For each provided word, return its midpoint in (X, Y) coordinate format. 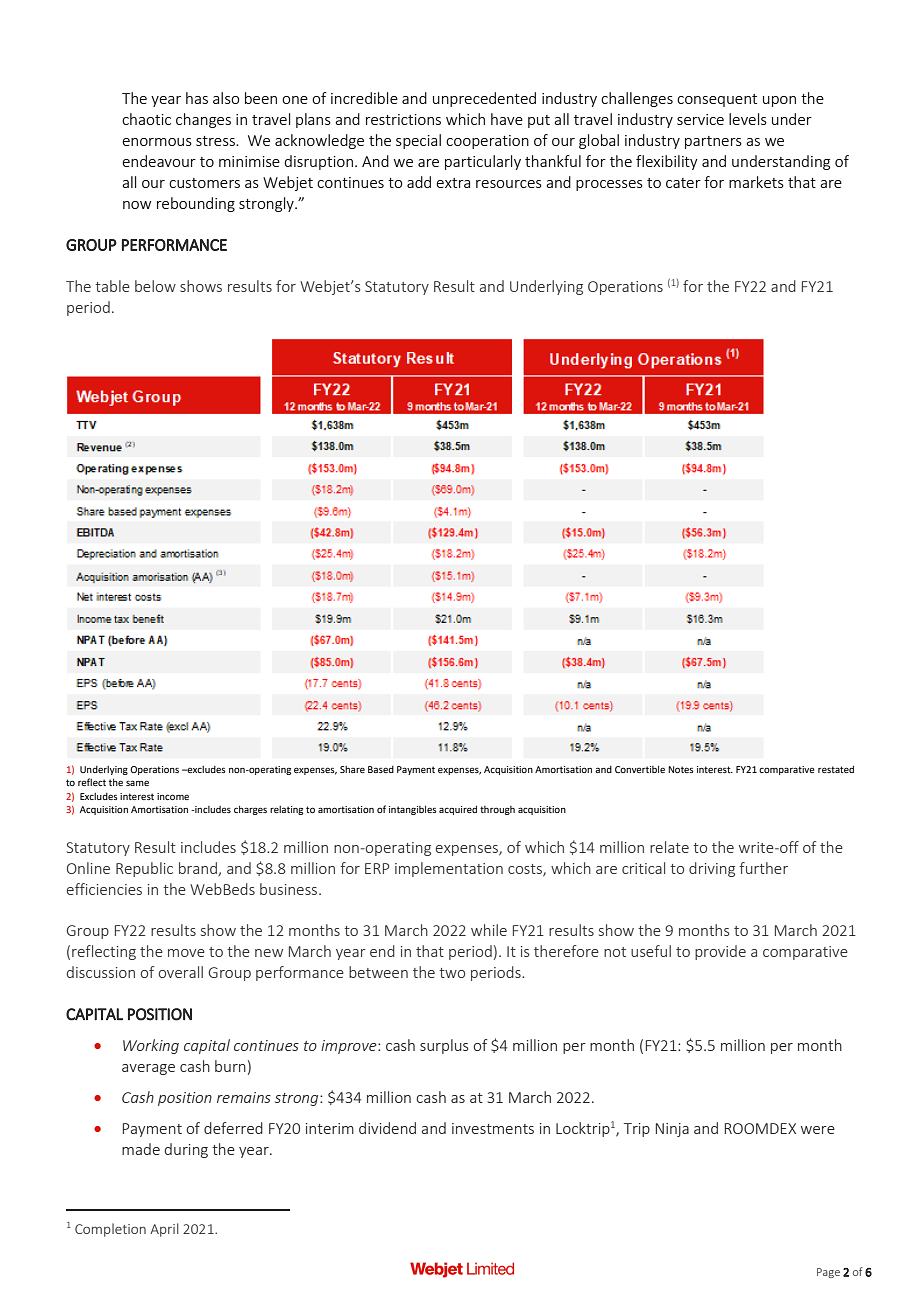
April (164, 1230)
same (137, 783)
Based (381, 769)
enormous (157, 142)
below (155, 286)
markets (756, 182)
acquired (458, 810)
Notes (681, 769)
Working (151, 1046)
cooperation (487, 142)
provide (720, 952)
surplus (444, 1046)
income (173, 796)
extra (453, 183)
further (763, 868)
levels (748, 119)
